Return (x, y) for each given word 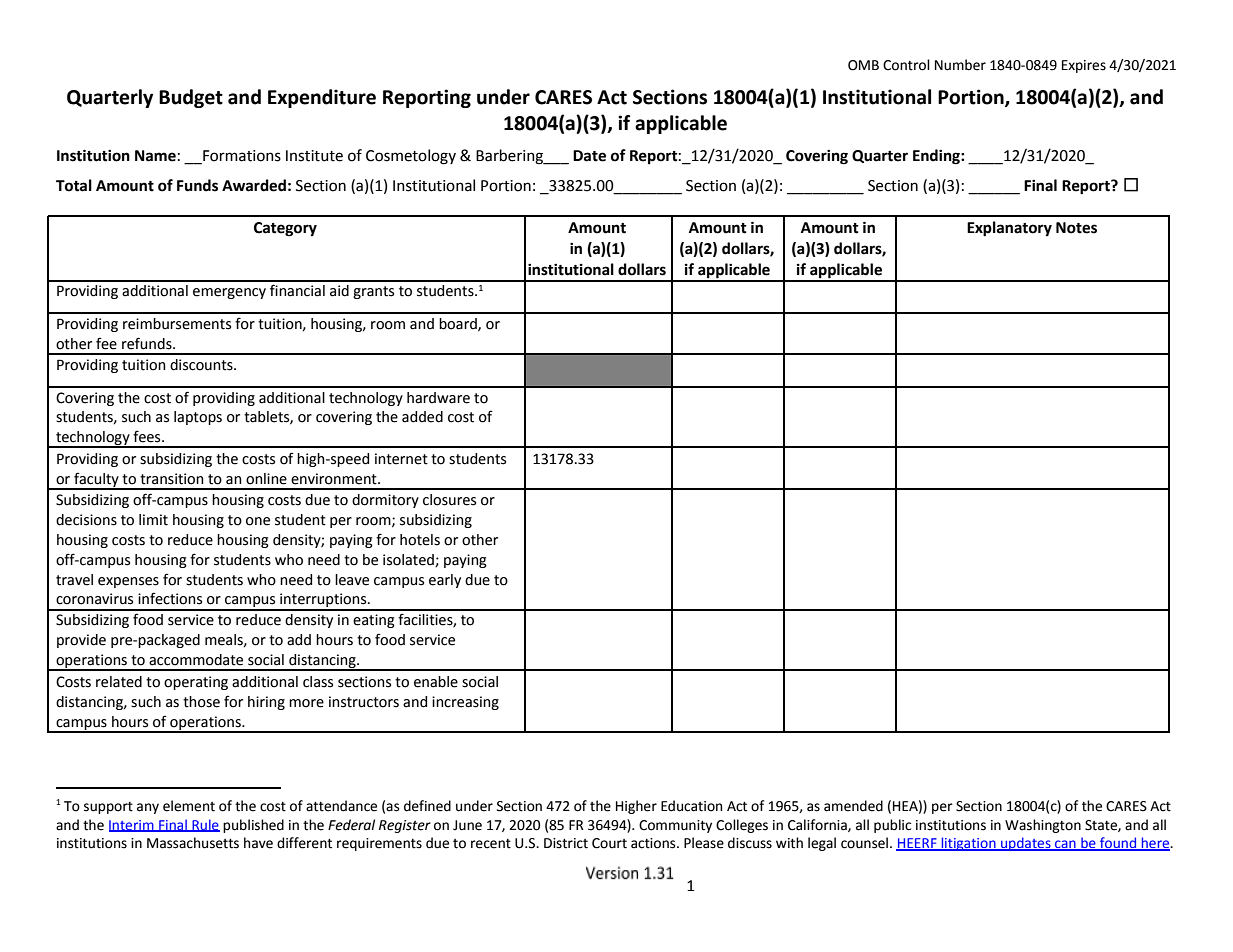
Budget (191, 98)
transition (172, 479)
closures (449, 500)
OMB (863, 65)
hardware (438, 398)
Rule (205, 825)
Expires (1084, 66)
